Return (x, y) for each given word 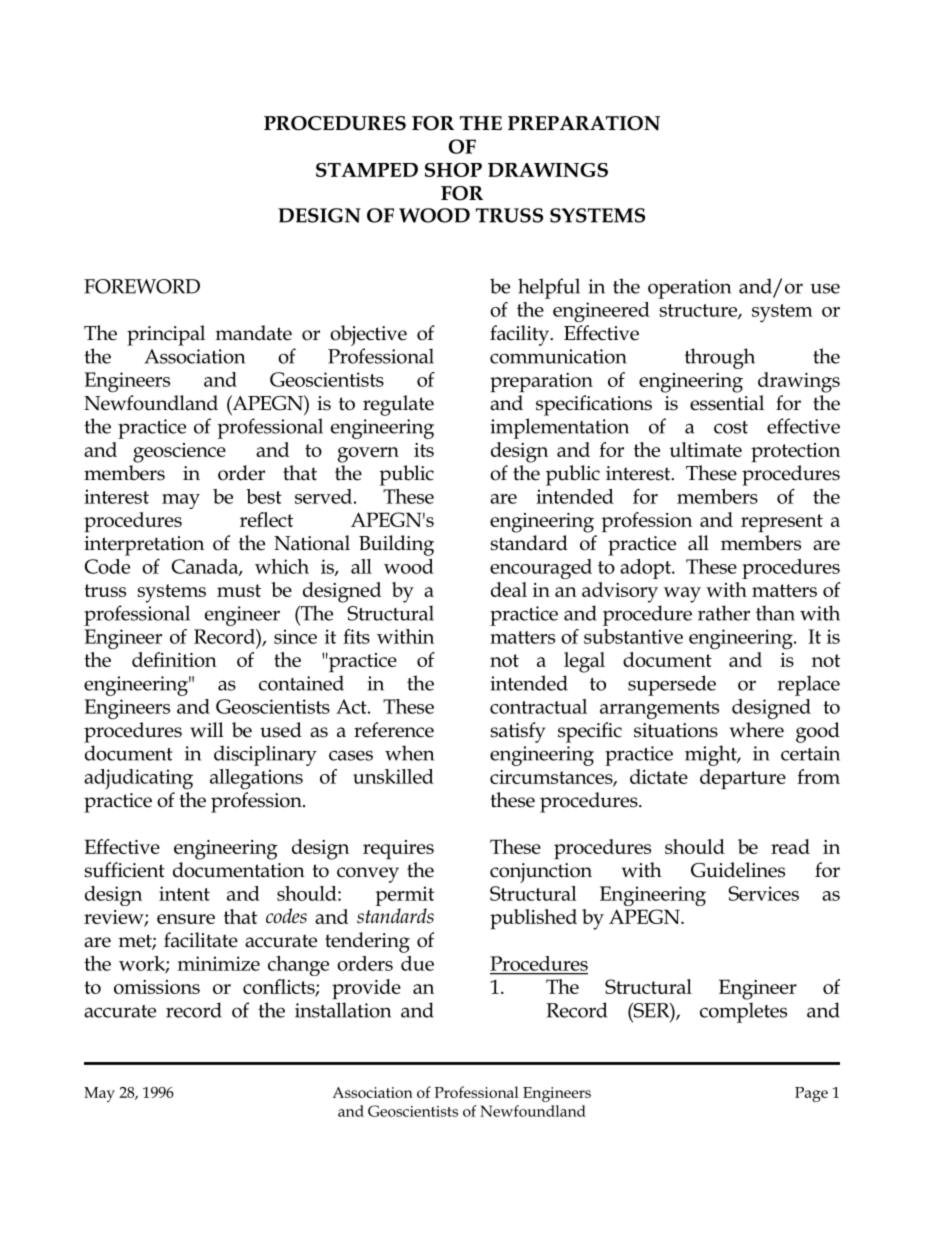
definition (174, 659)
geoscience (179, 453)
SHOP (453, 170)
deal (509, 589)
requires (398, 849)
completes (743, 1012)
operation (689, 289)
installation (343, 1010)
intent (184, 893)
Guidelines (738, 870)
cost (731, 427)
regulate (398, 405)
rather (724, 613)
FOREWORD (142, 286)
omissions (157, 987)
